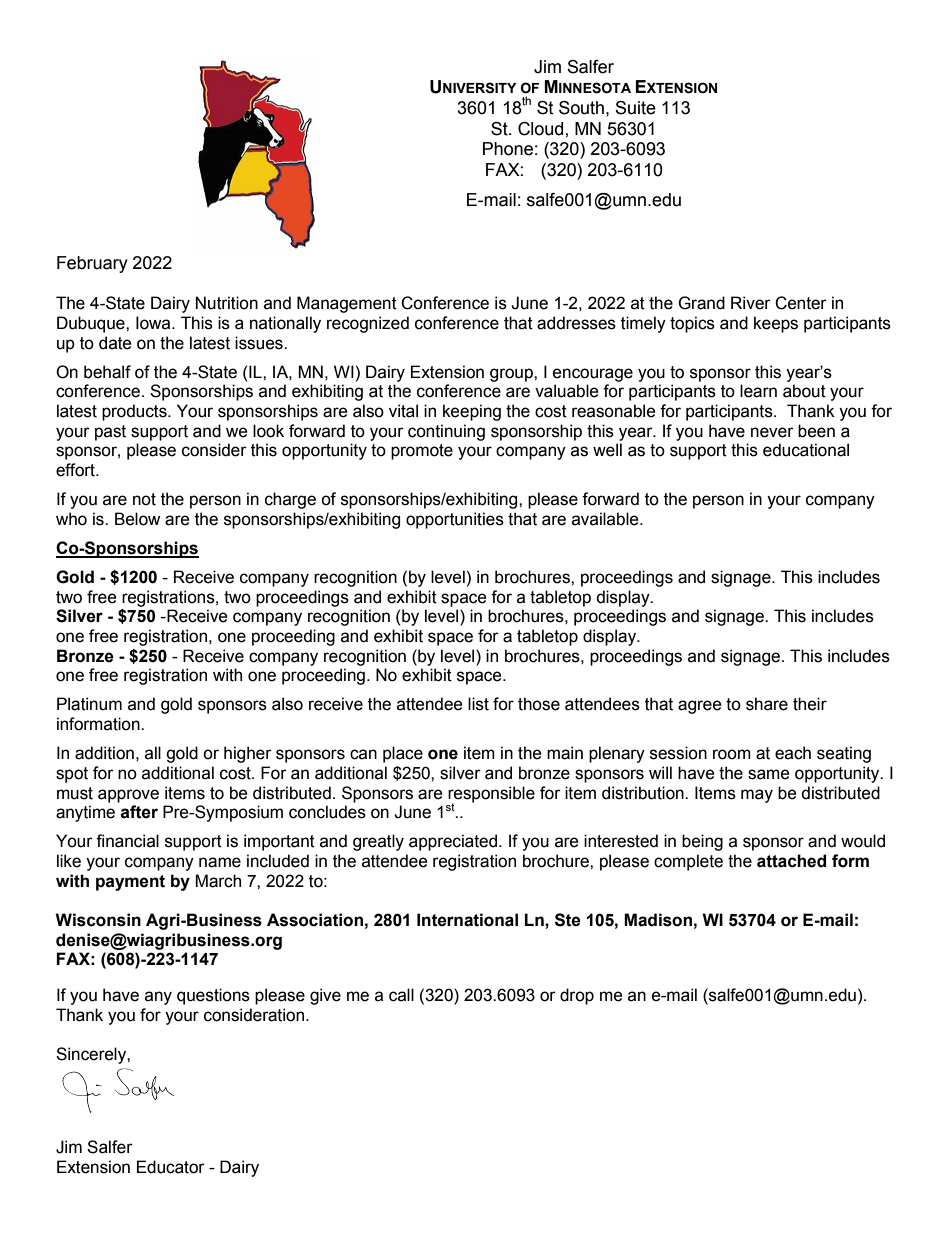 This screenshot has height=1233, width=952. Describe the element at coordinates (139, 812) in the screenshot. I see `after` at that location.
